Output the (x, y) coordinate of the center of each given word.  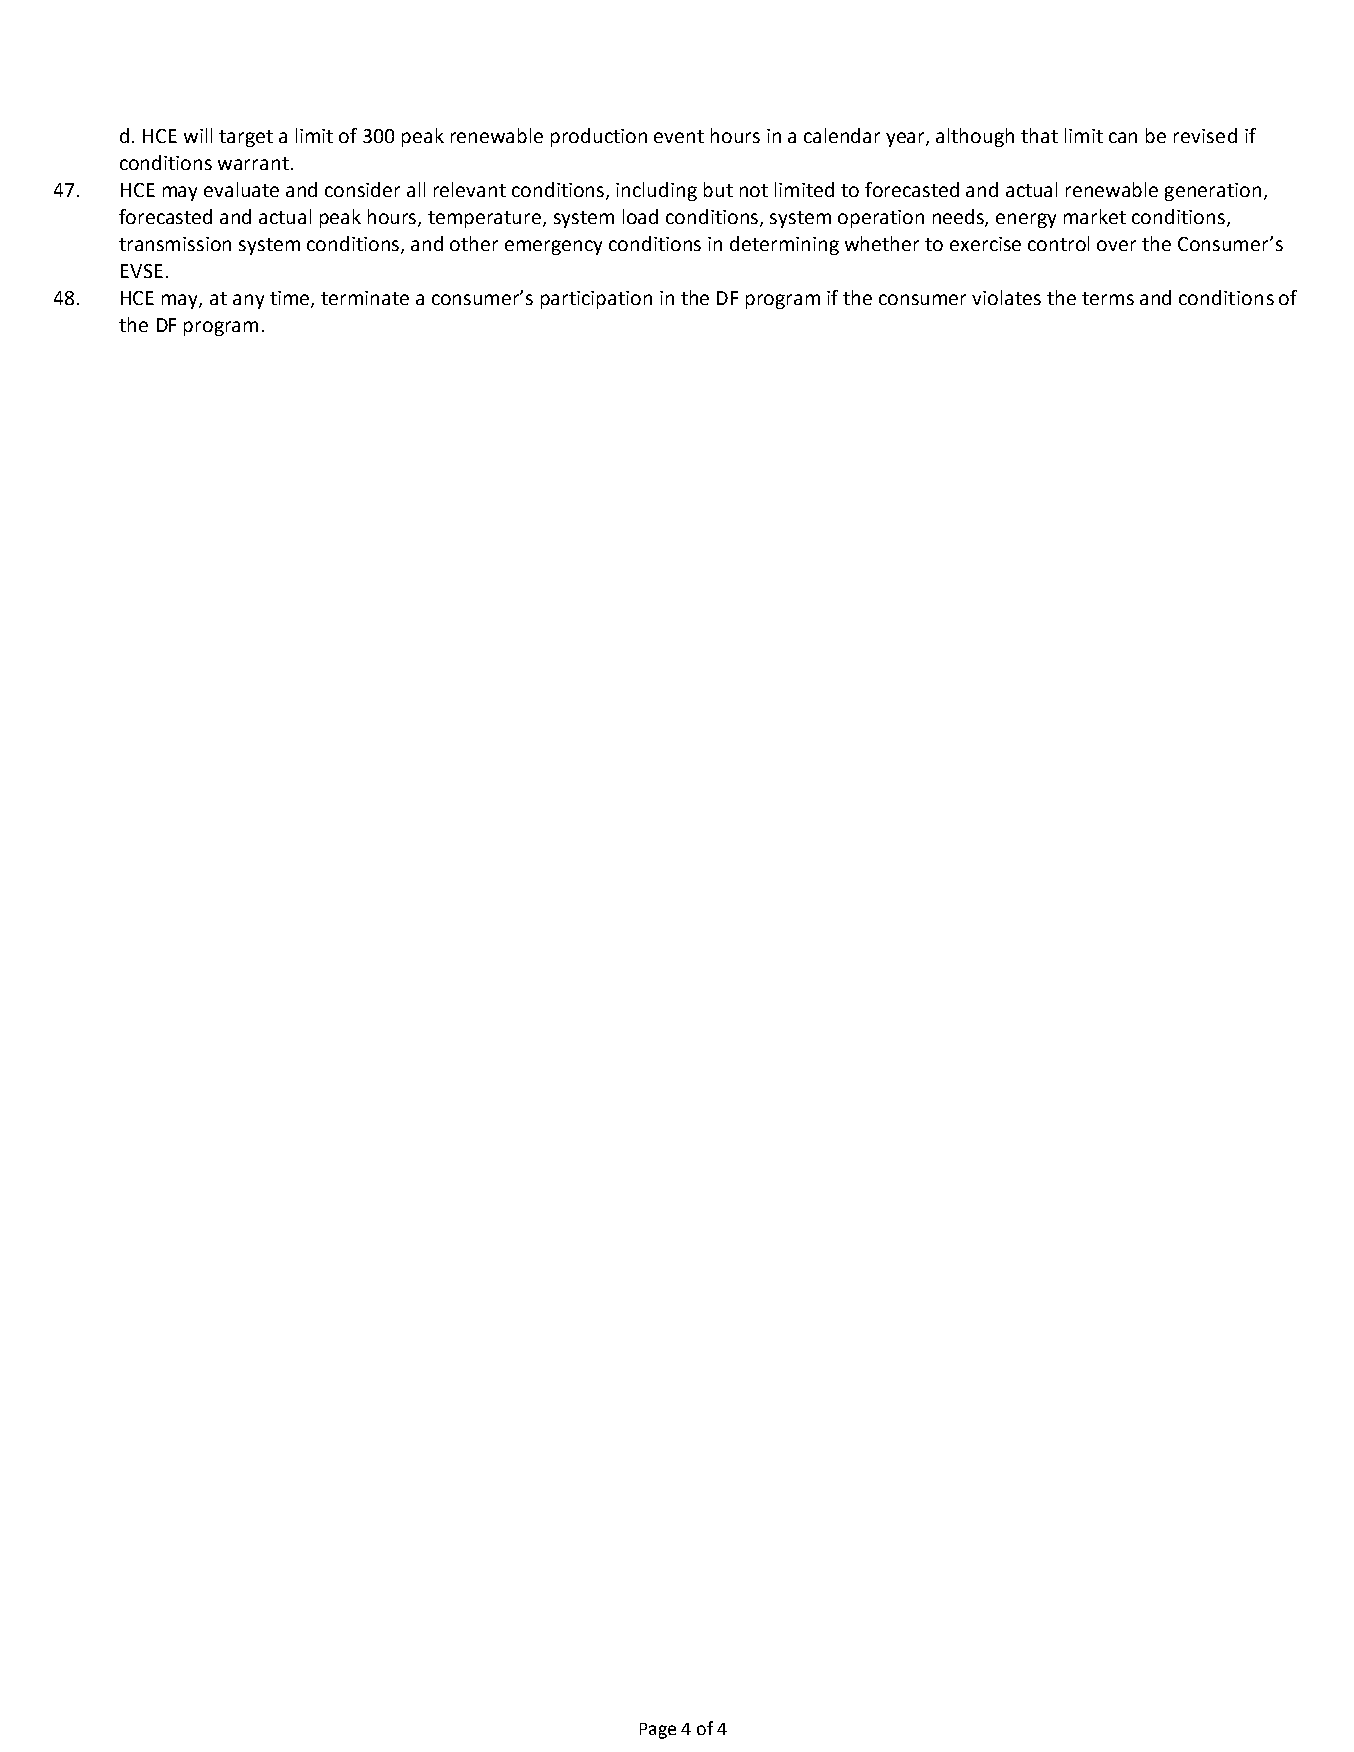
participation (596, 300)
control (1058, 243)
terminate (365, 298)
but (718, 189)
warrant (253, 163)
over (1116, 245)
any (248, 301)
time (291, 299)
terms (1108, 298)
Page (658, 1731)
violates (1006, 297)
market (1095, 216)
